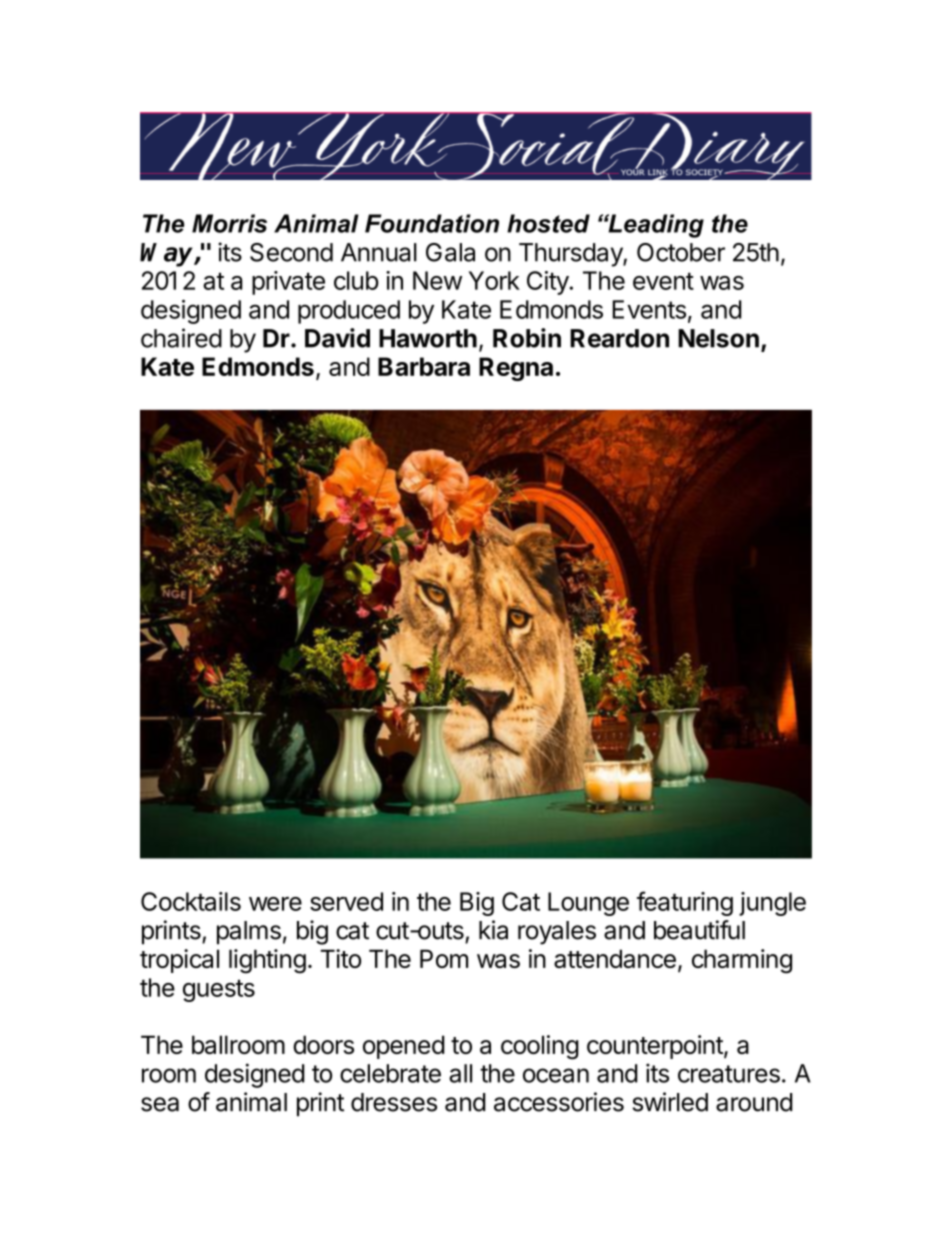 The height and width of the screenshot is (1233, 952). Describe the element at coordinates (346, 901) in the screenshot. I see `served` at that location.
